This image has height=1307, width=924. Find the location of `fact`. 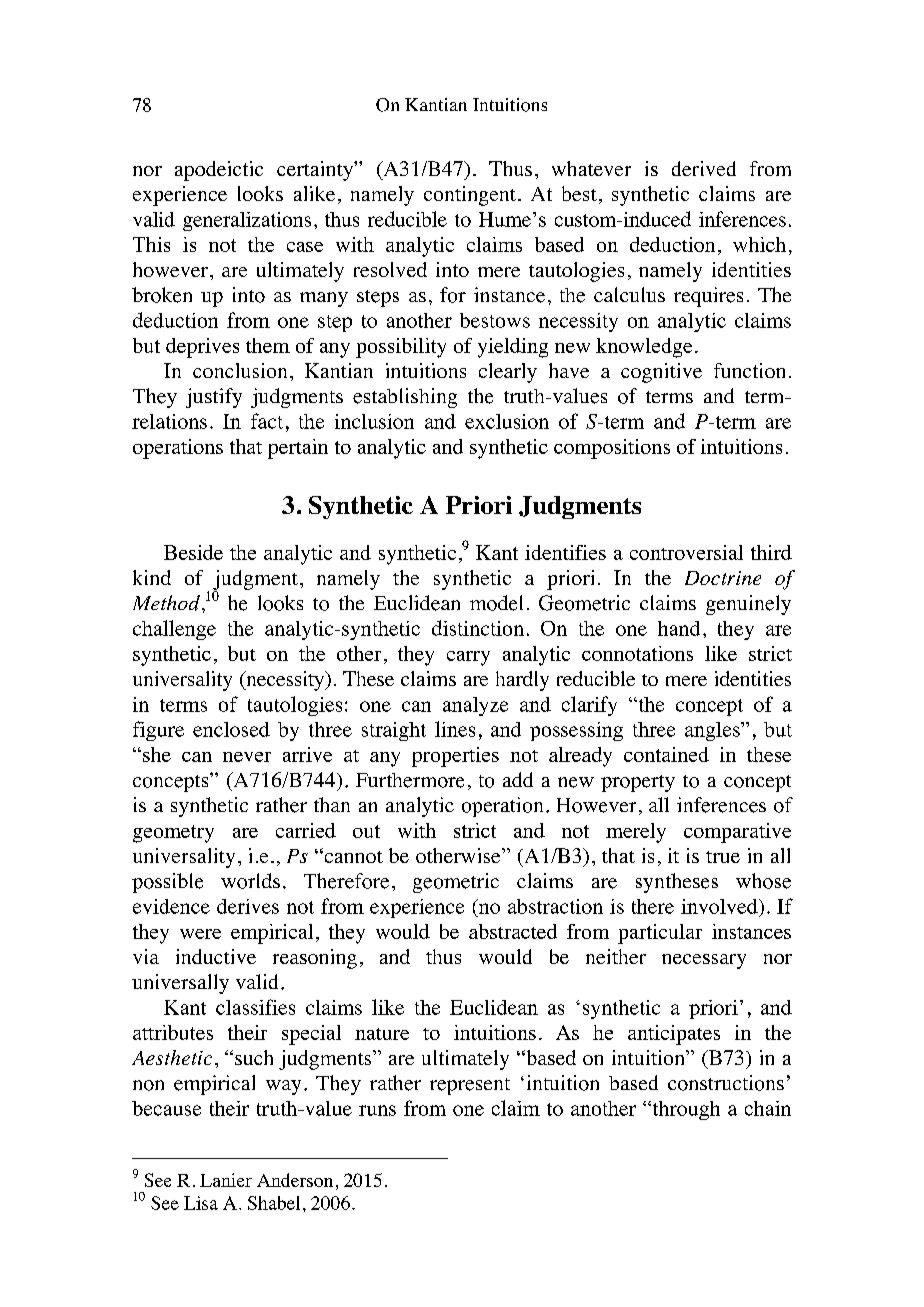

fact is located at coordinates (267, 421).
